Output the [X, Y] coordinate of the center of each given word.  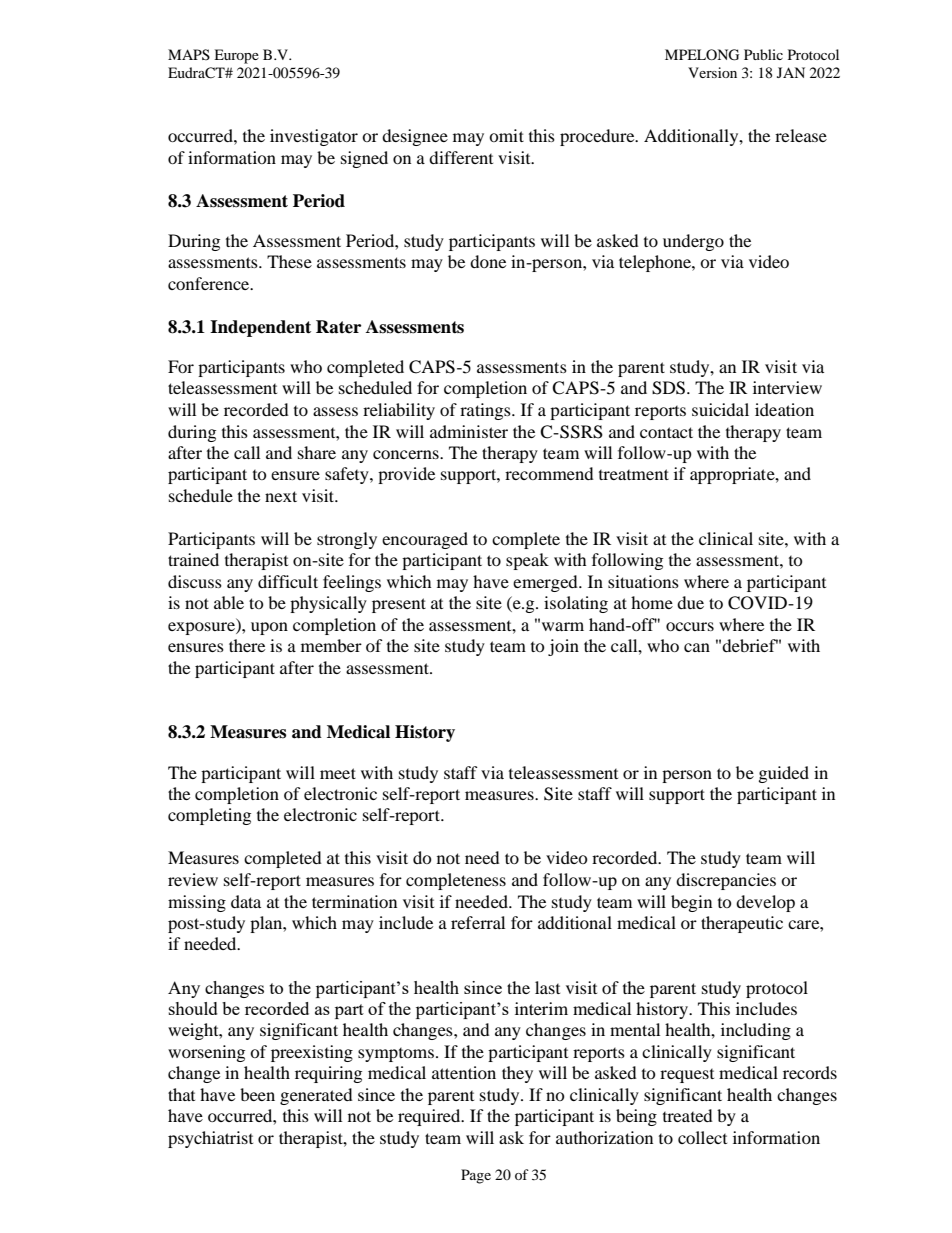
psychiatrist [210, 1139]
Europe [236, 56]
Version [712, 72]
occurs [690, 626]
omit [506, 135]
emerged [546, 583]
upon [269, 628]
